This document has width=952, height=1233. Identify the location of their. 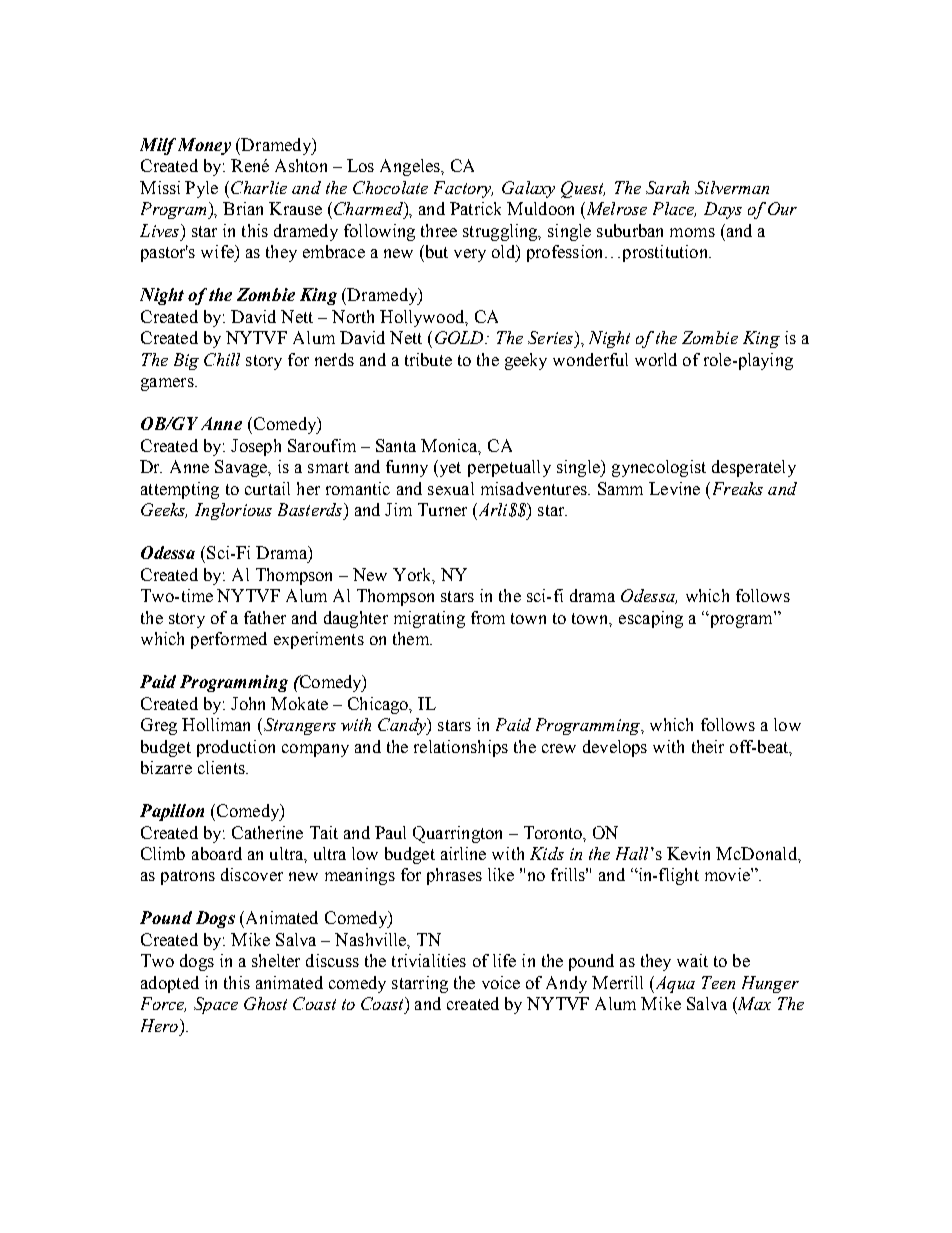
(708, 746).
